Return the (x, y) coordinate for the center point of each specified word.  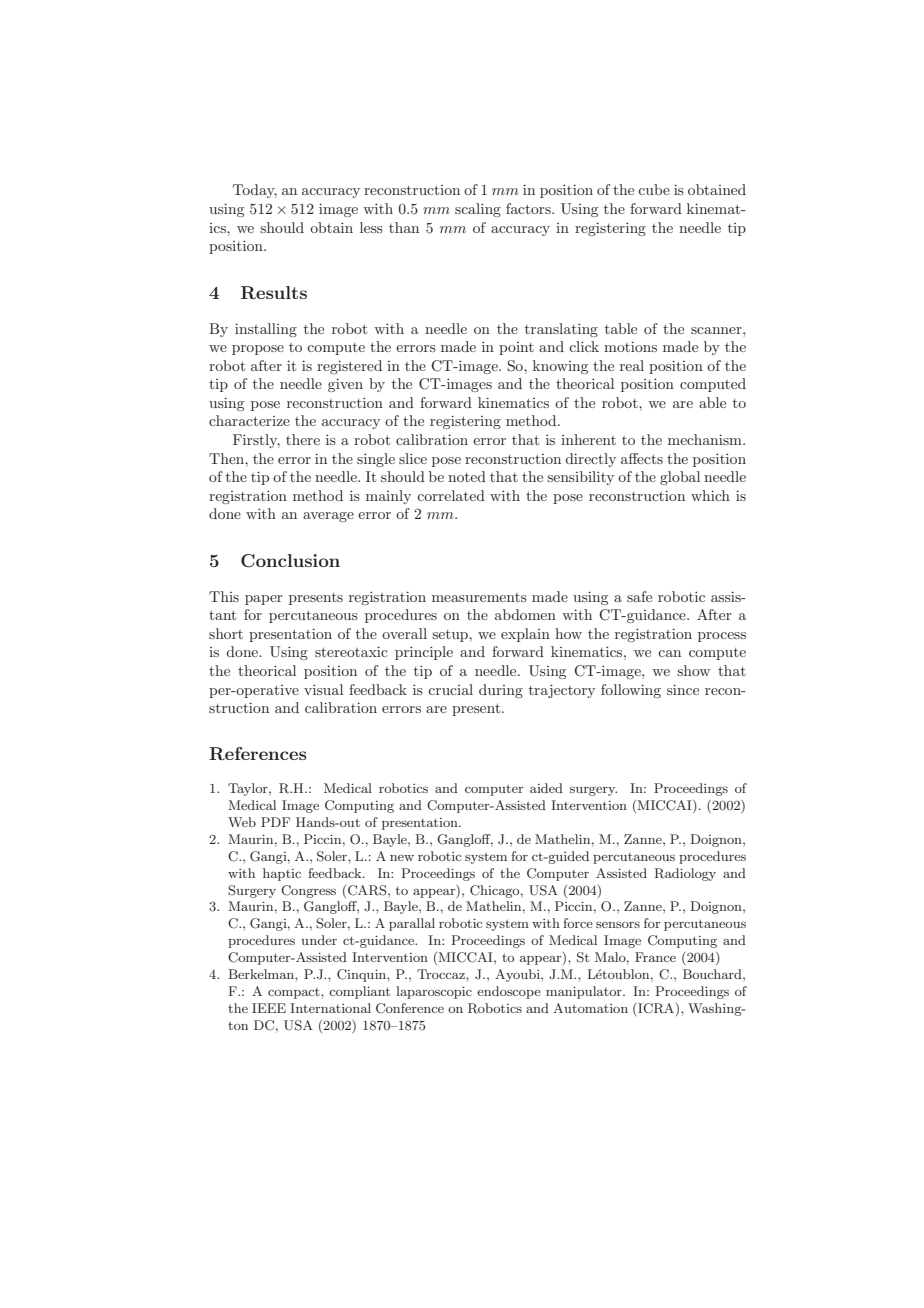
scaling (478, 210)
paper (263, 600)
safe (639, 596)
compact (295, 993)
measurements (479, 597)
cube (654, 189)
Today (255, 191)
